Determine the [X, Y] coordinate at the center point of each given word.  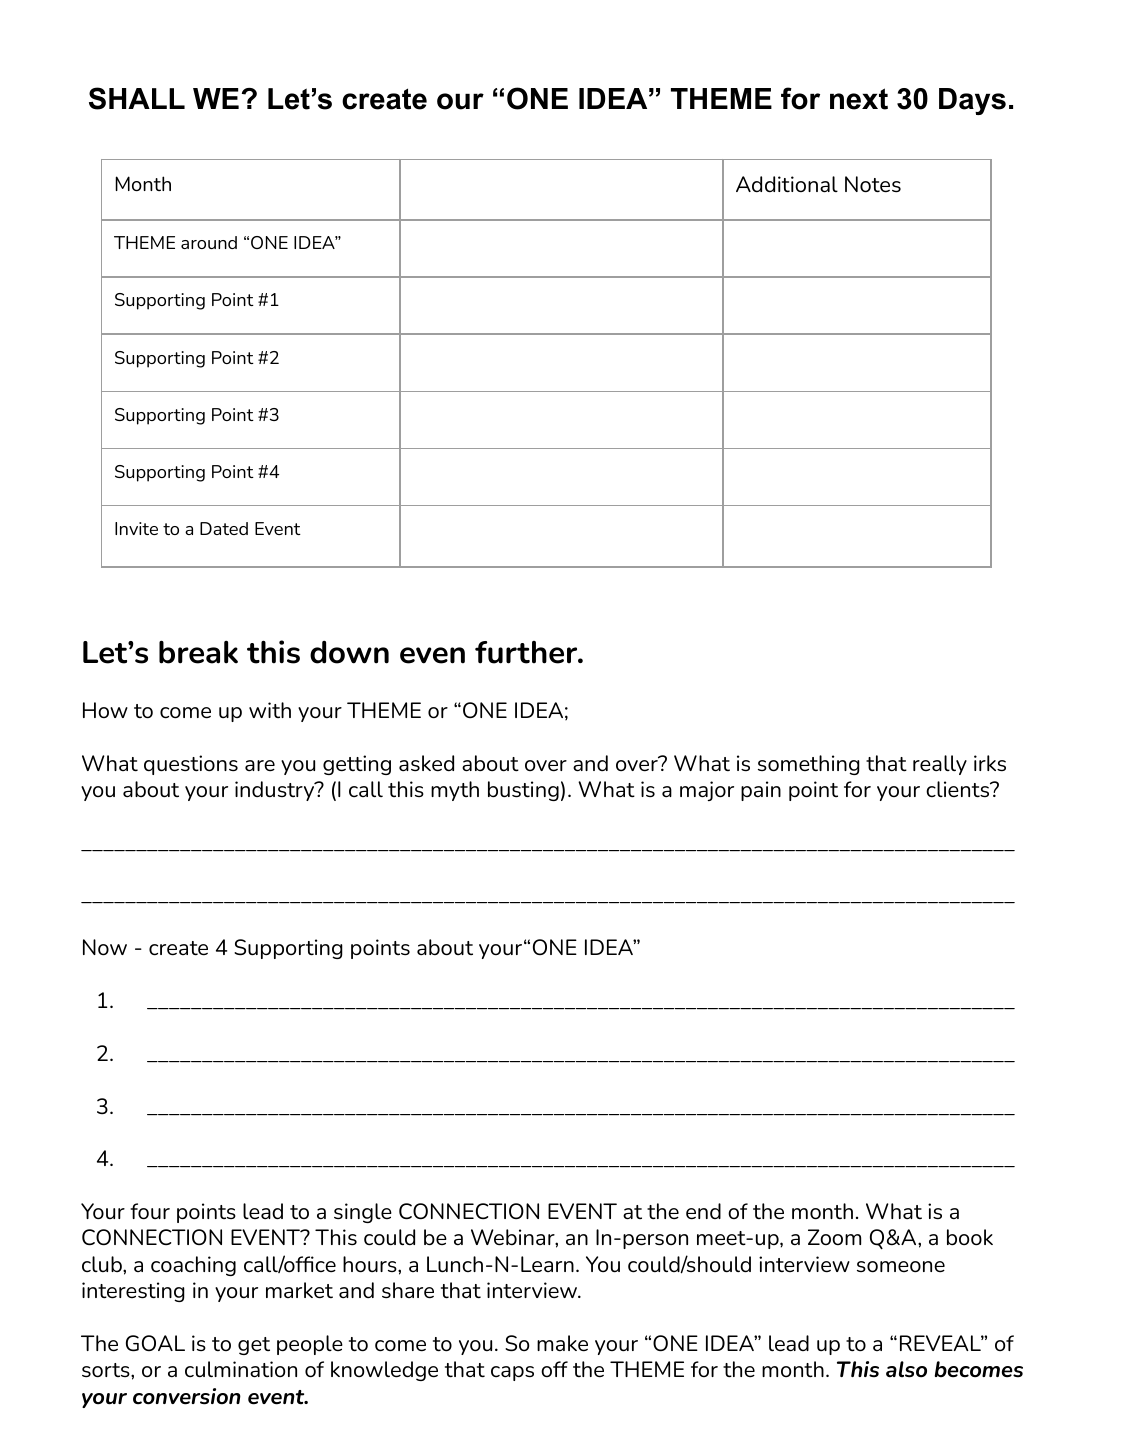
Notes [873, 184]
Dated [224, 528]
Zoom [834, 1237]
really [940, 765]
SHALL [137, 98]
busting [523, 791]
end [703, 1211]
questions [191, 765]
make [562, 1343]
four [150, 1211]
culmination [241, 1369]
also [906, 1369]
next [859, 99]
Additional [787, 184]
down [349, 652]
